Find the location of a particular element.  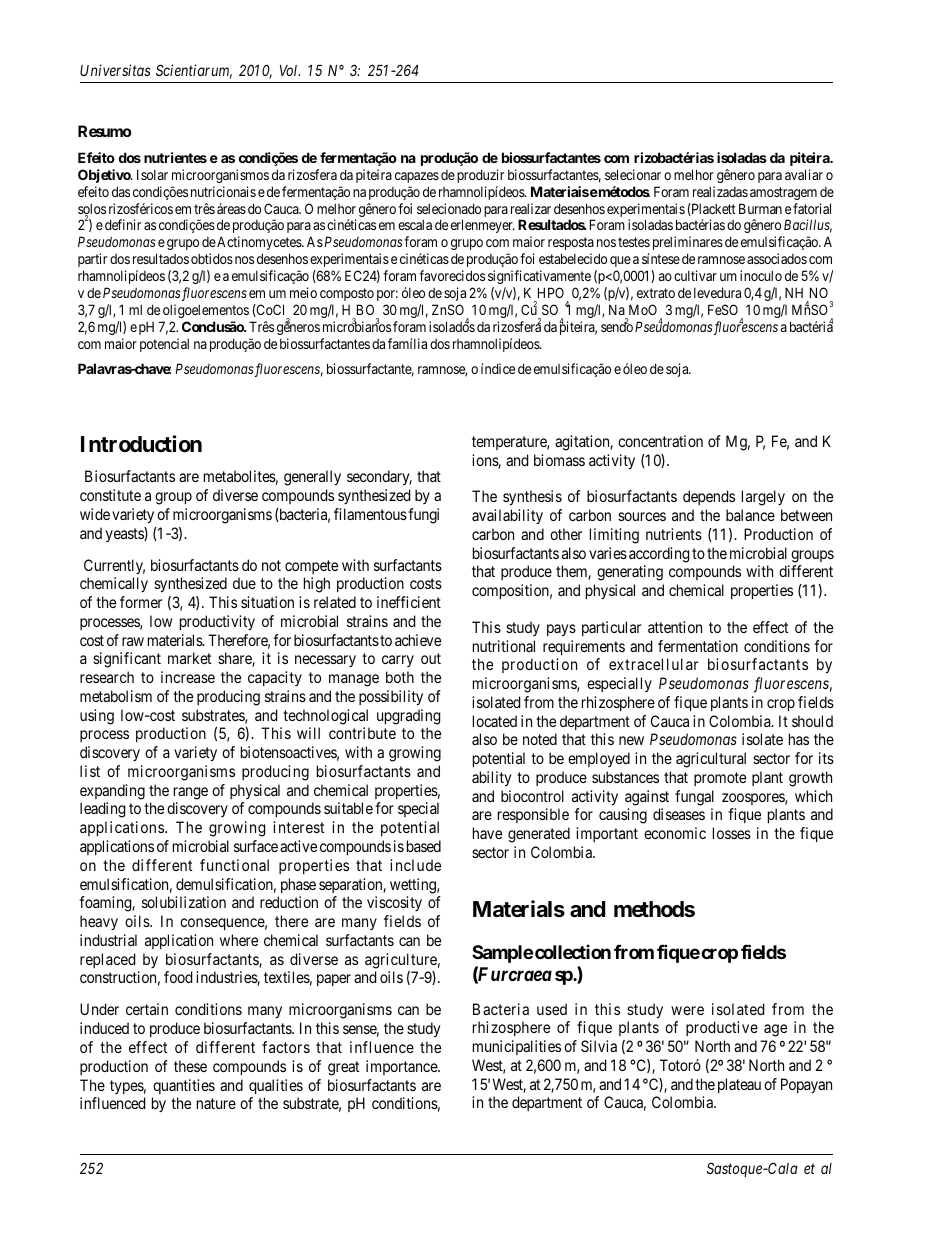

range is located at coordinates (191, 793).
